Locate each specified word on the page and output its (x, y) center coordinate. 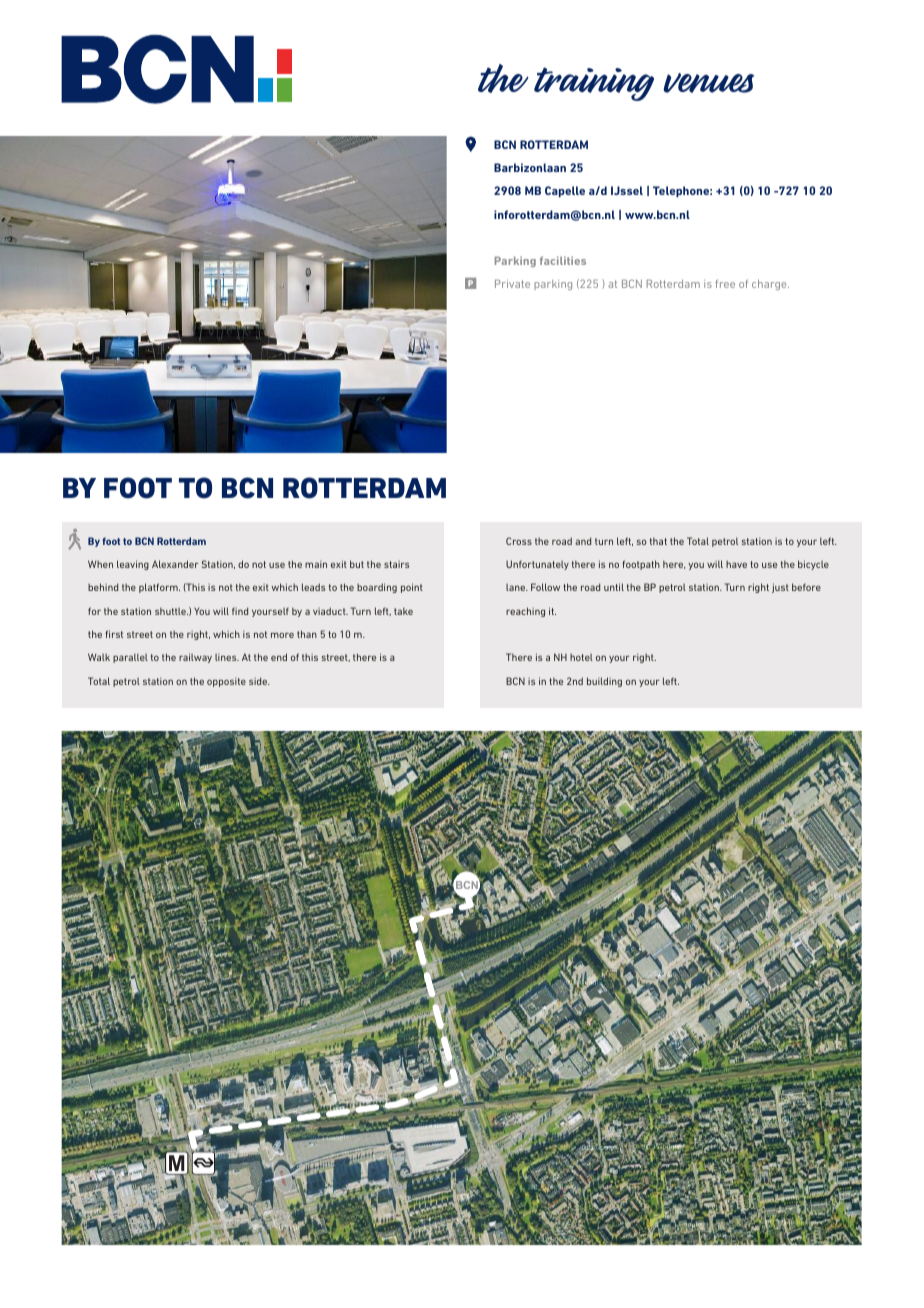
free (725, 284)
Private (512, 283)
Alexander (175, 564)
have (736, 564)
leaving (133, 565)
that (658, 541)
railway (195, 658)
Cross (519, 541)
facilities (563, 260)
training (594, 84)
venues (708, 83)
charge (770, 285)
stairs (396, 564)
